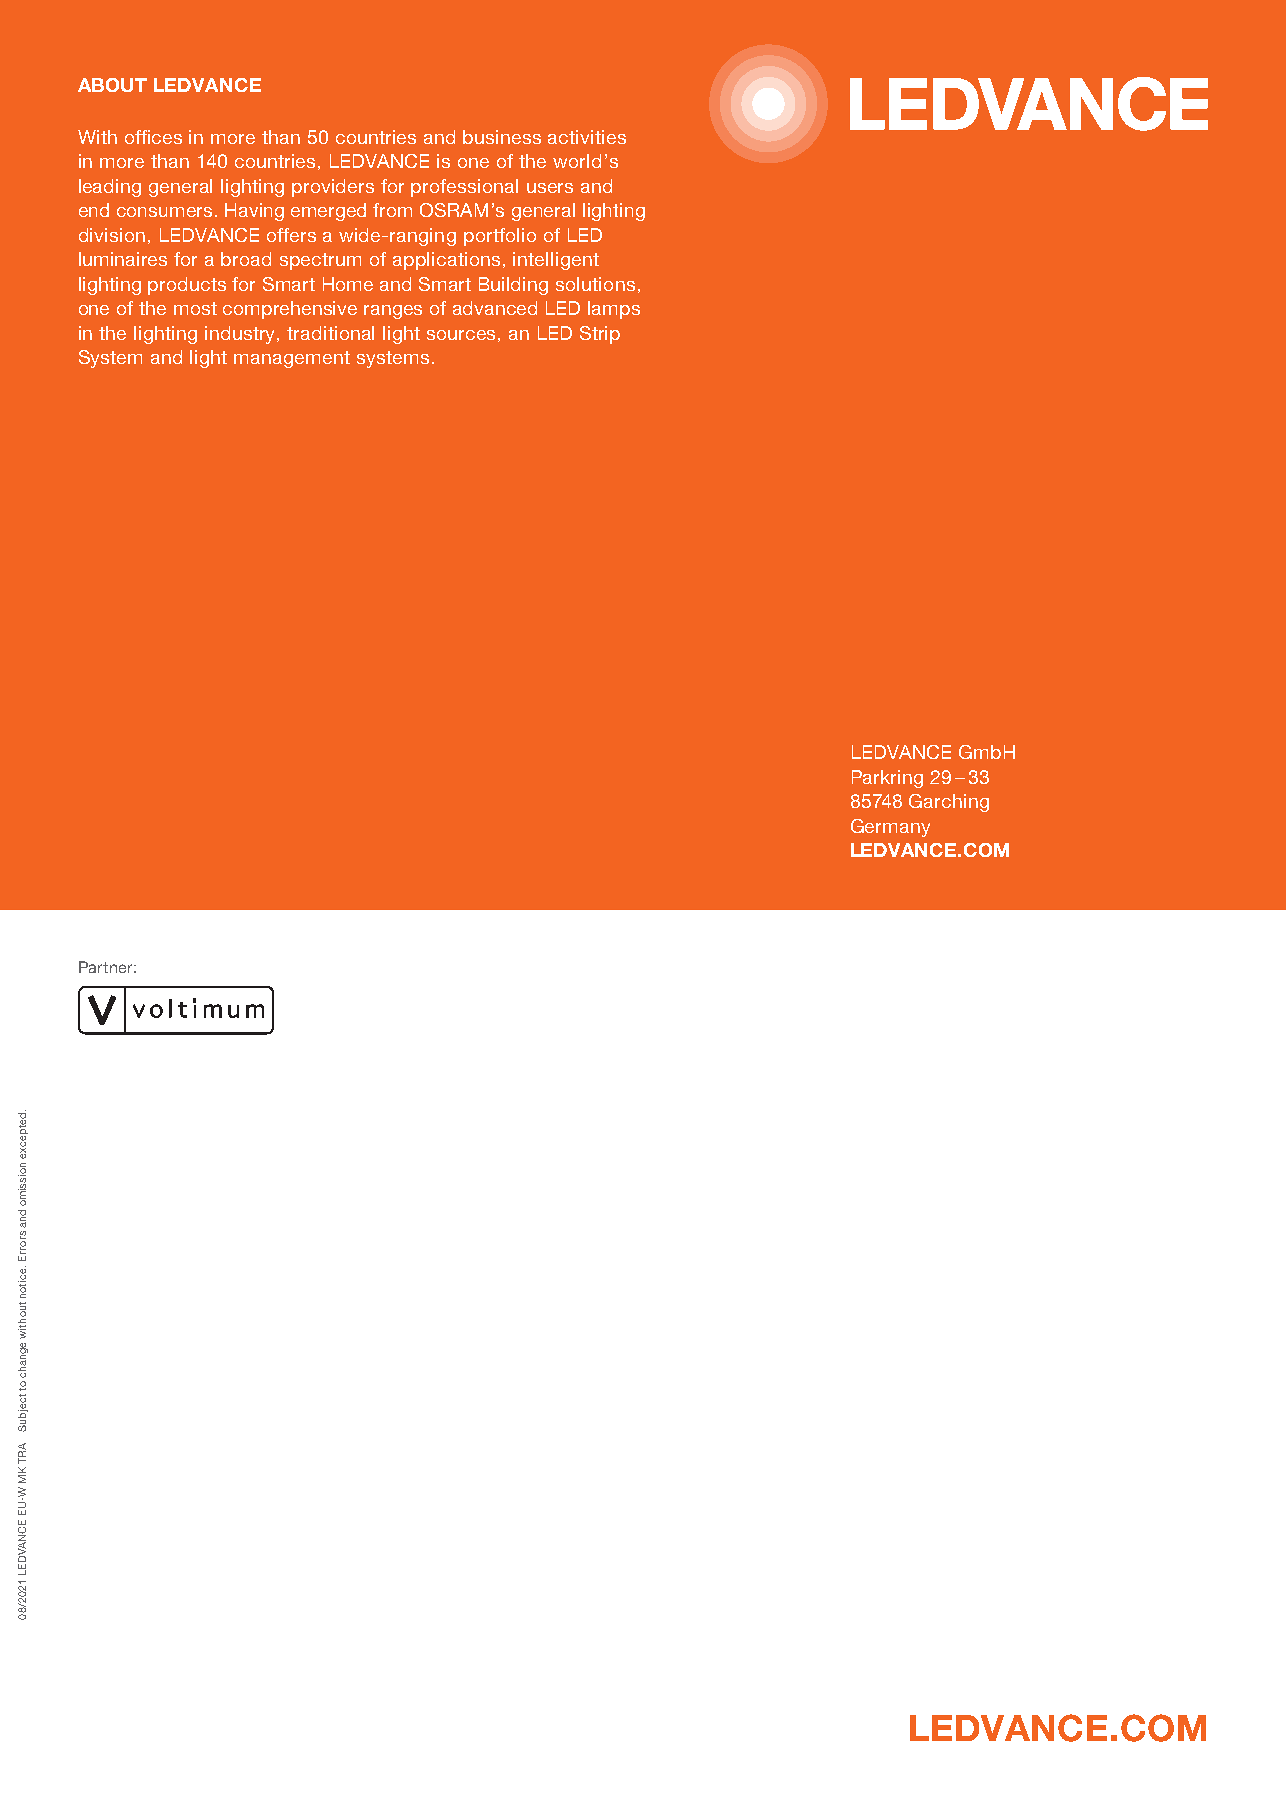 The width and height of the document is (1286, 1819). Describe the element at coordinates (241, 335) in the document. I see `industry` at that location.
